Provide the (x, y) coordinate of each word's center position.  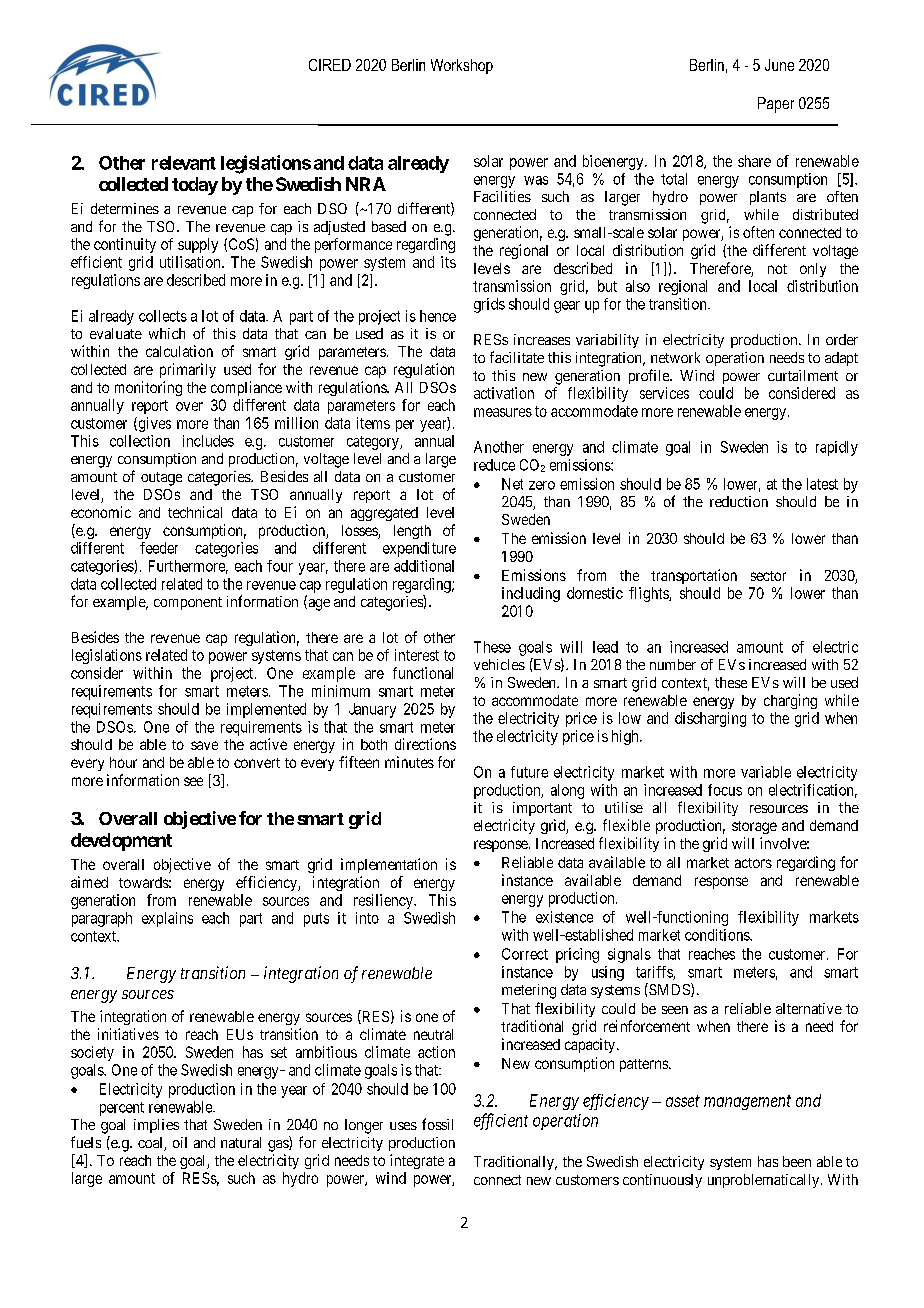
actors (753, 863)
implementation (389, 865)
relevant (184, 163)
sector (768, 576)
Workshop (462, 66)
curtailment (803, 375)
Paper (776, 105)
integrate (417, 1161)
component (188, 603)
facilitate (517, 357)
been (797, 1161)
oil (180, 1142)
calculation (179, 351)
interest (417, 655)
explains (167, 919)
